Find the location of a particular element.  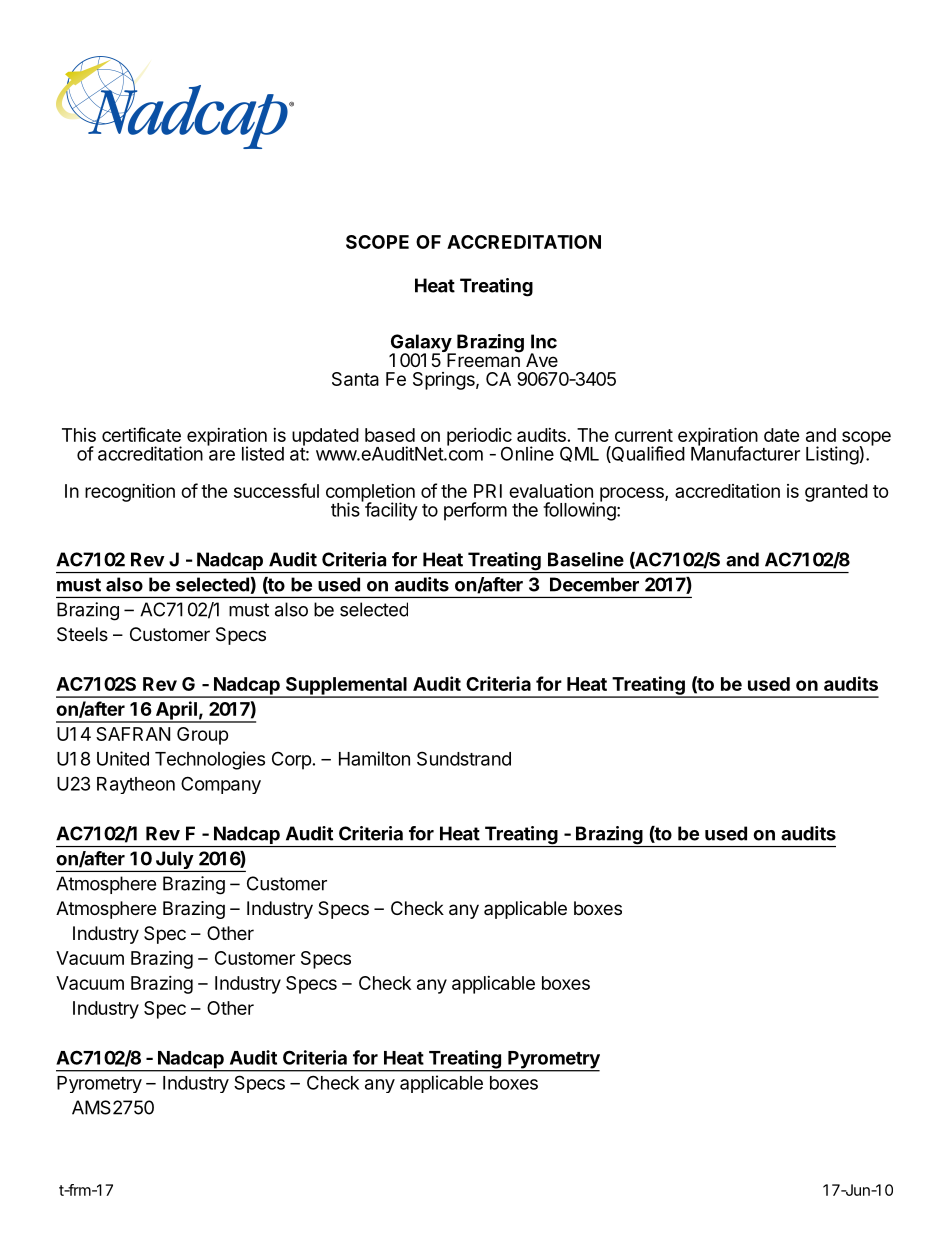

Hamilton is located at coordinates (374, 758).
